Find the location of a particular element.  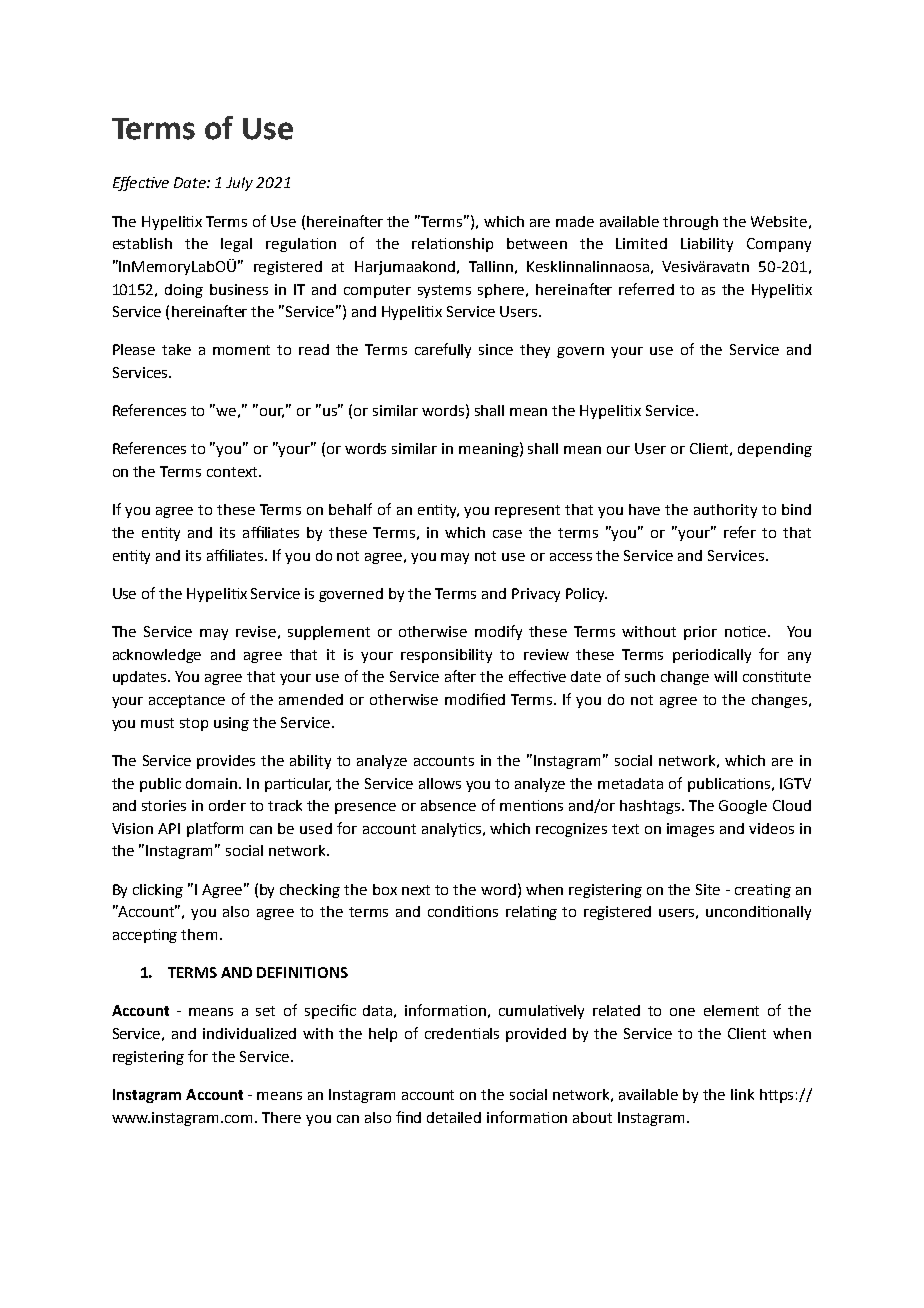

authority is located at coordinates (725, 511).
